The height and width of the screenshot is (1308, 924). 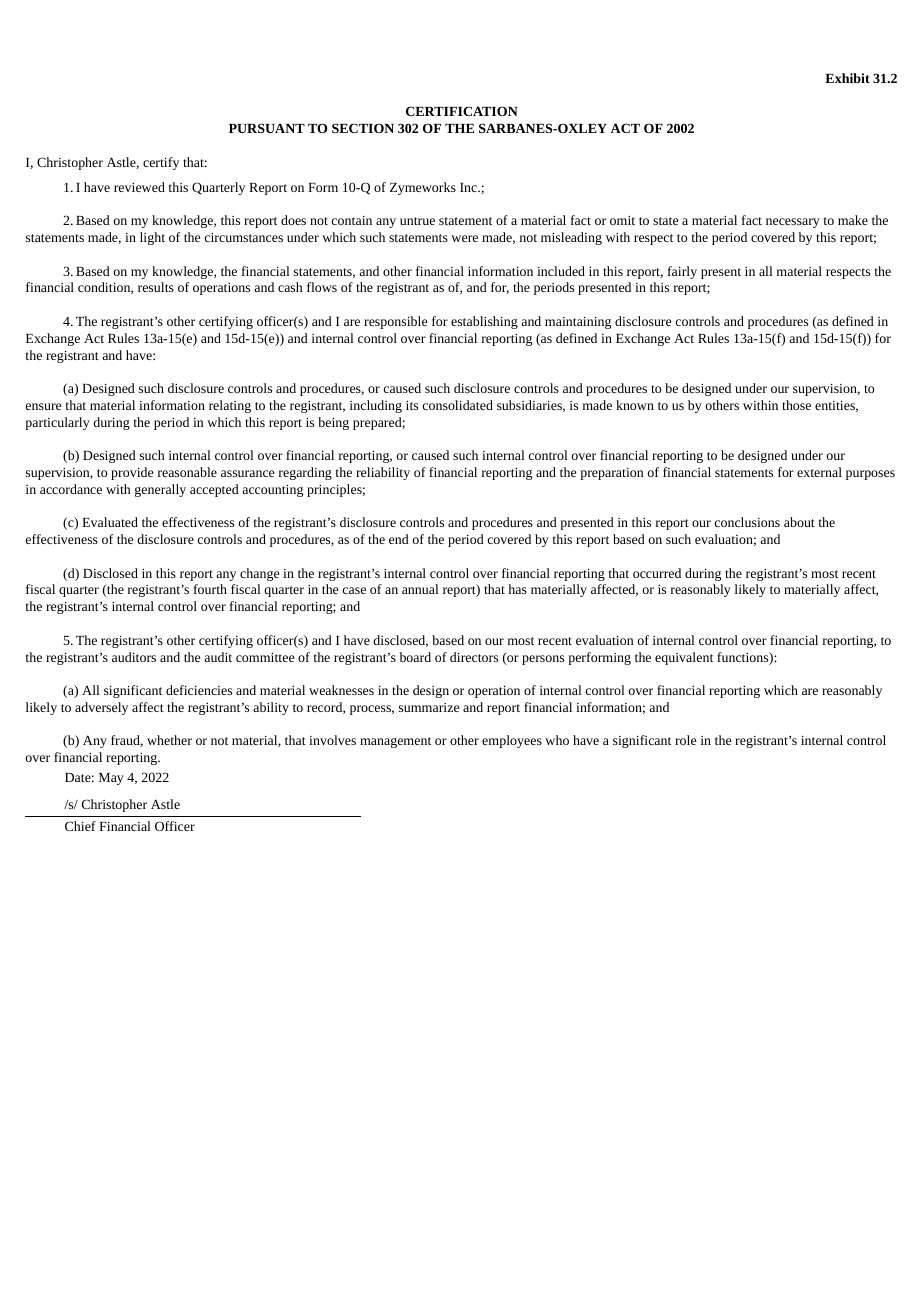 I want to click on directors, so click(x=474, y=657).
